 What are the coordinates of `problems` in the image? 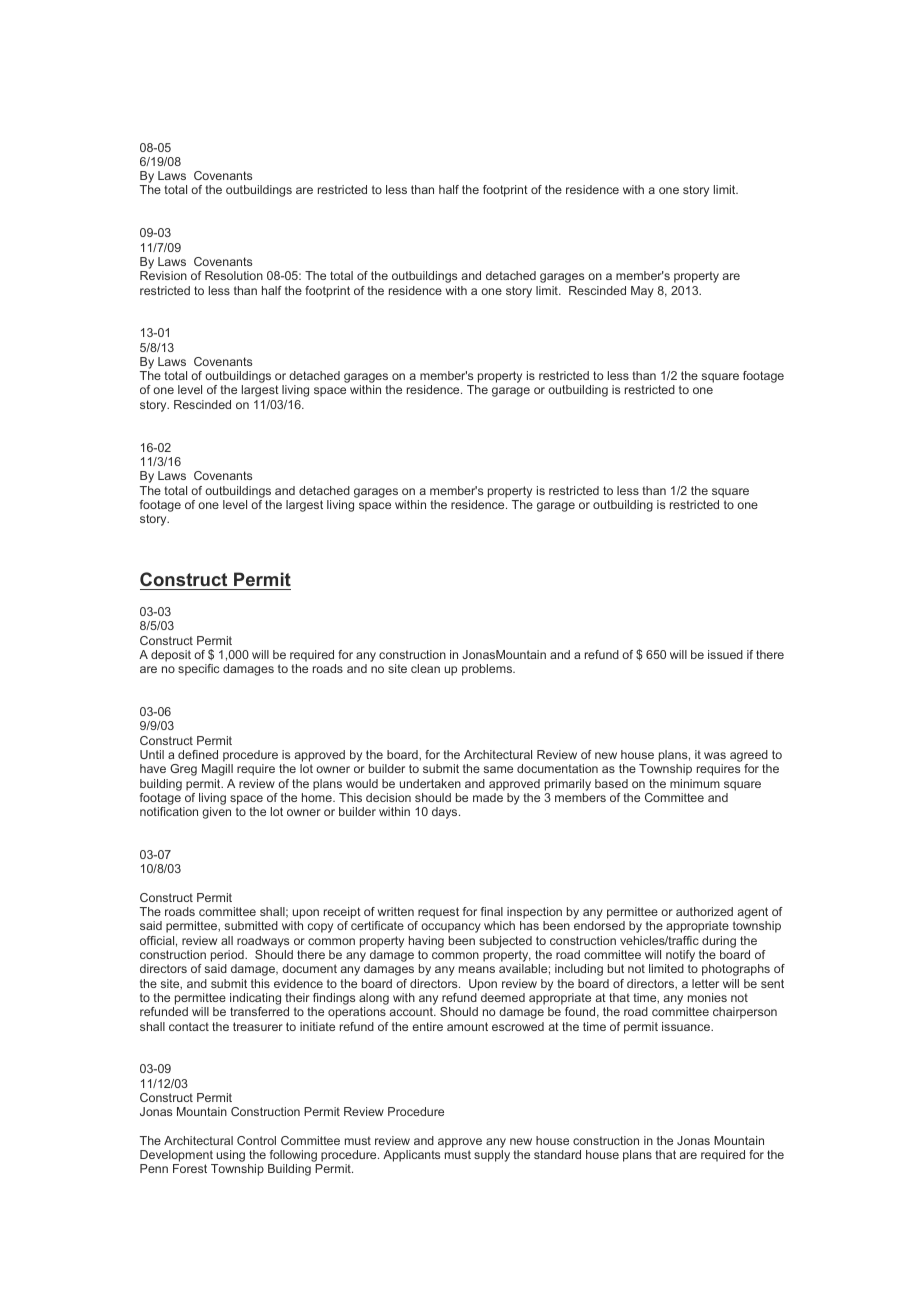 It's located at (488, 670).
